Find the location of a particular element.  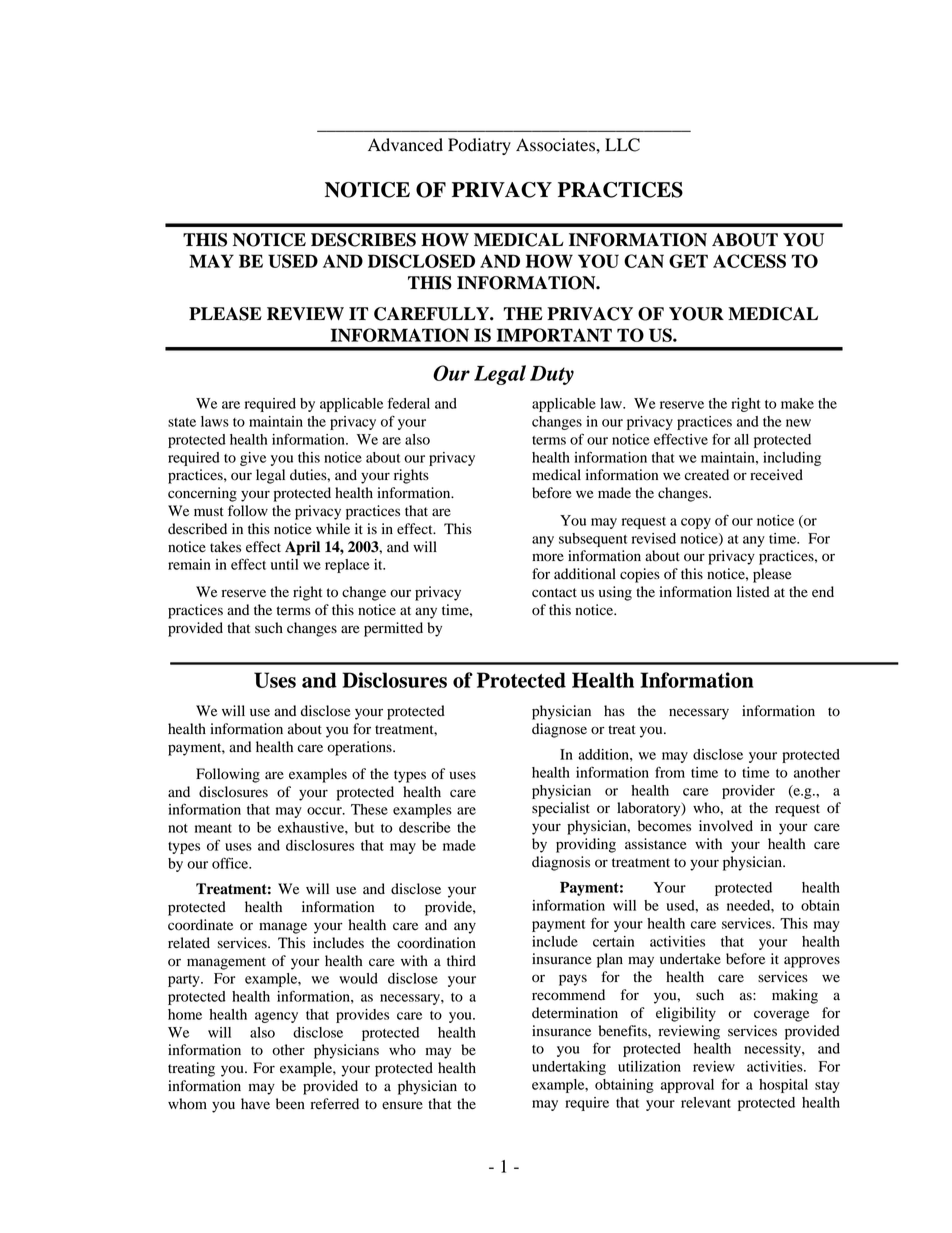

Advanced is located at coordinates (405, 145).
